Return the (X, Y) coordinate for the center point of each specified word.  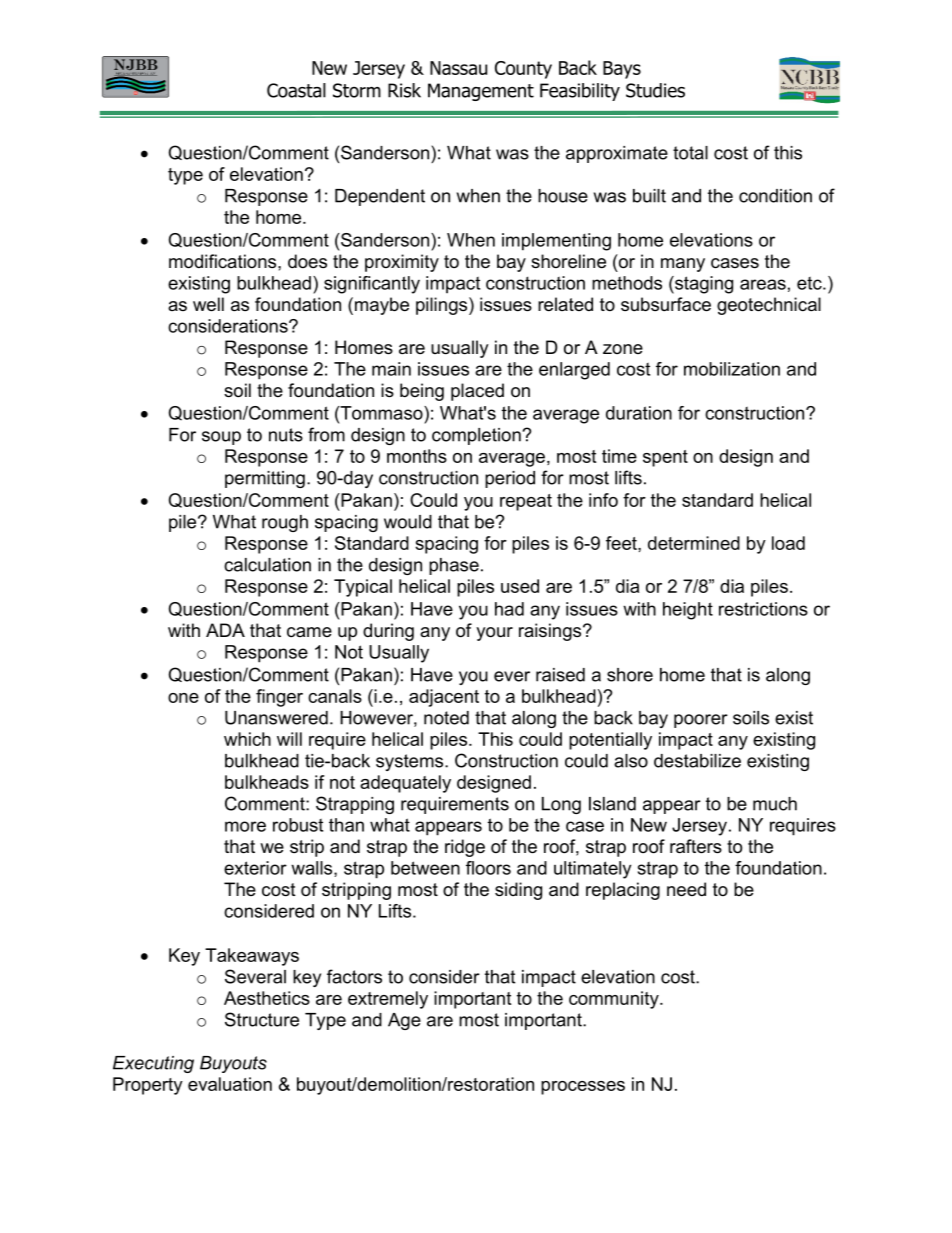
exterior (255, 868)
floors (488, 868)
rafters (696, 846)
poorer (701, 721)
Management (481, 92)
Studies (655, 90)
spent (665, 458)
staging (703, 285)
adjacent (444, 698)
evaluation (230, 1084)
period (510, 479)
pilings (443, 306)
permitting (265, 479)
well (208, 304)
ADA (225, 630)
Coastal (296, 90)
